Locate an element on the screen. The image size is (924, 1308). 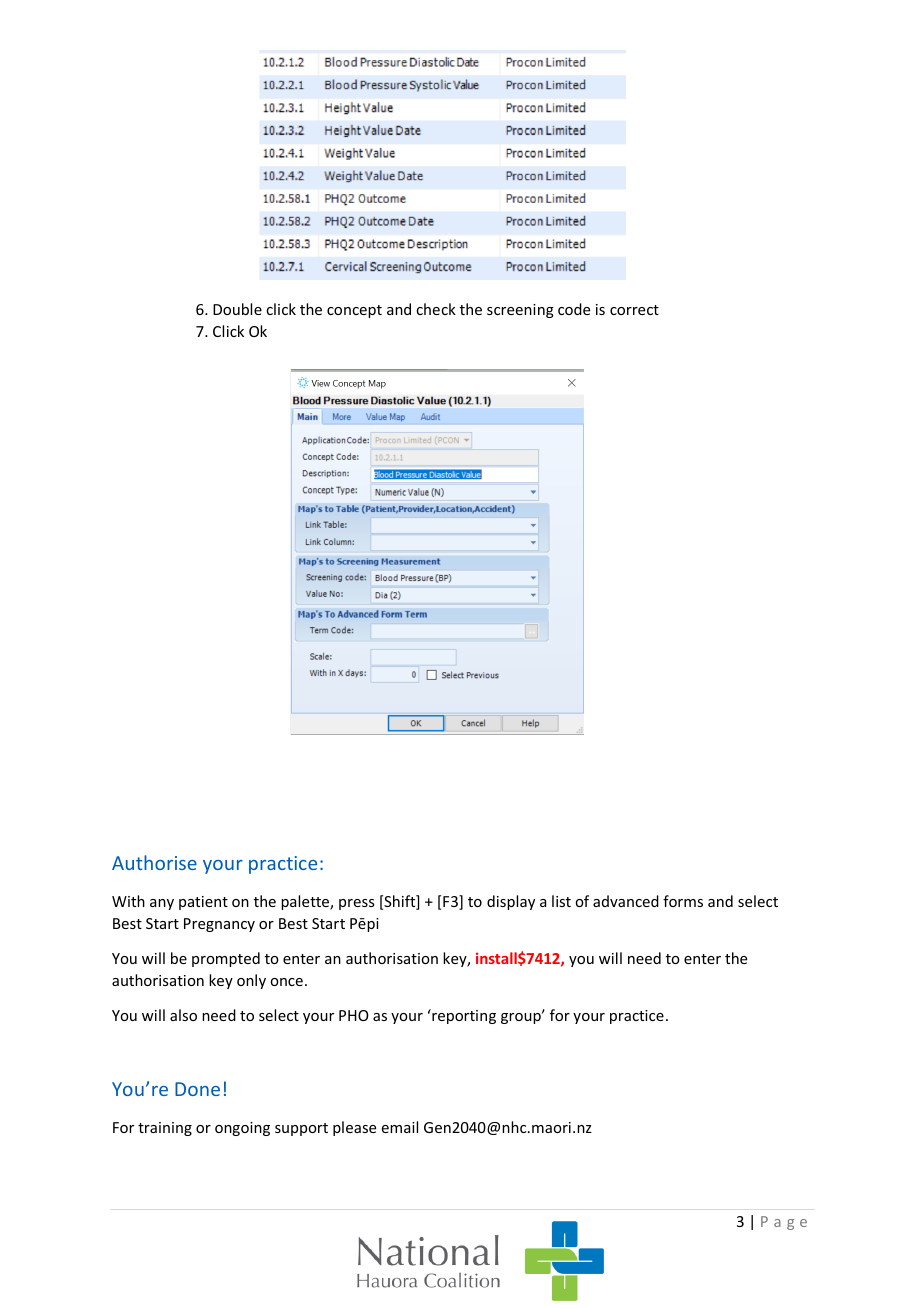
forms is located at coordinates (683, 901).
